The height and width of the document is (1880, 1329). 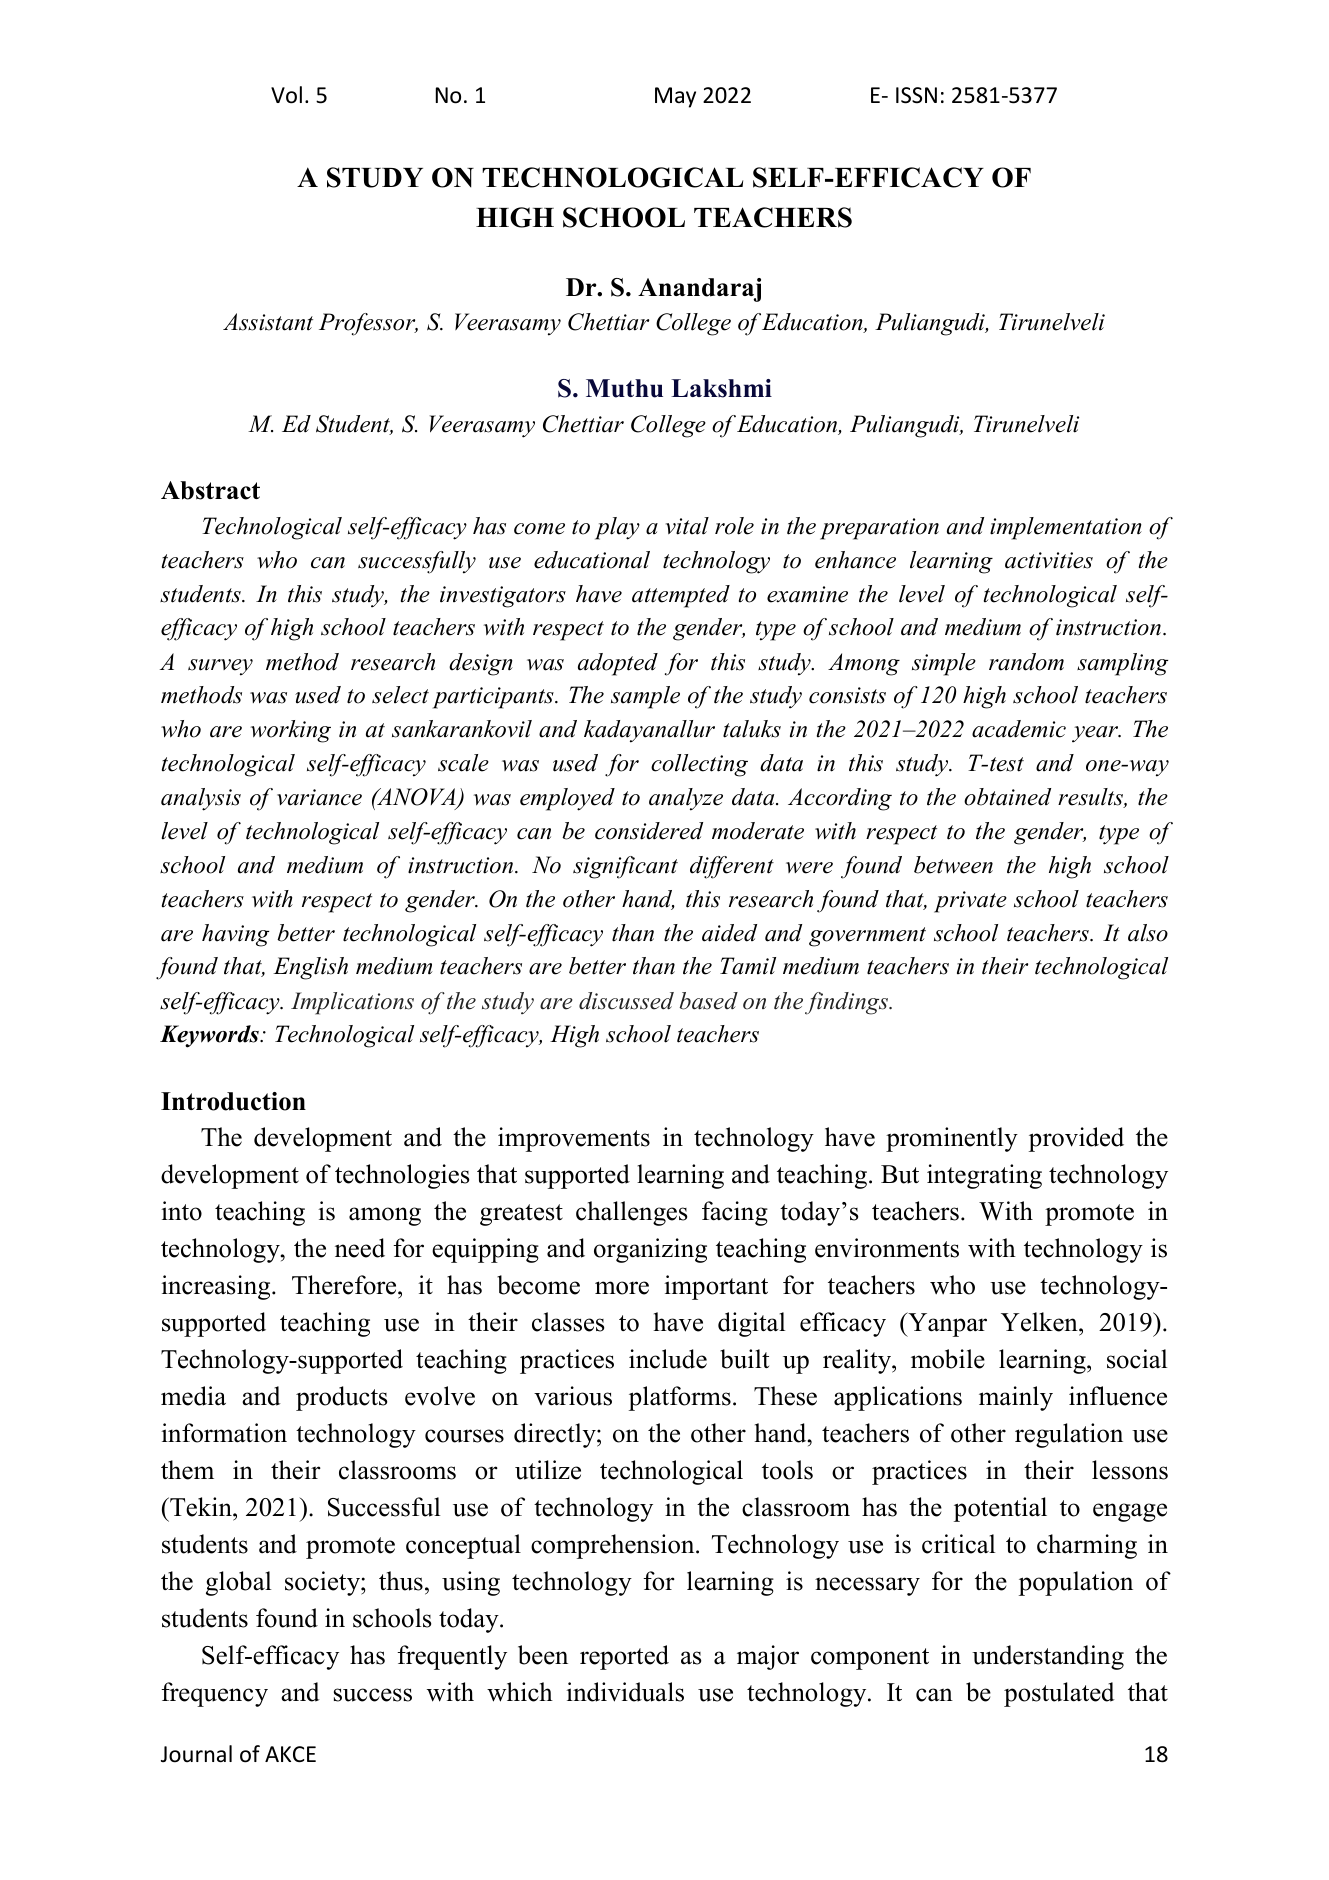 I want to click on individuals, so click(x=625, y=1692).
